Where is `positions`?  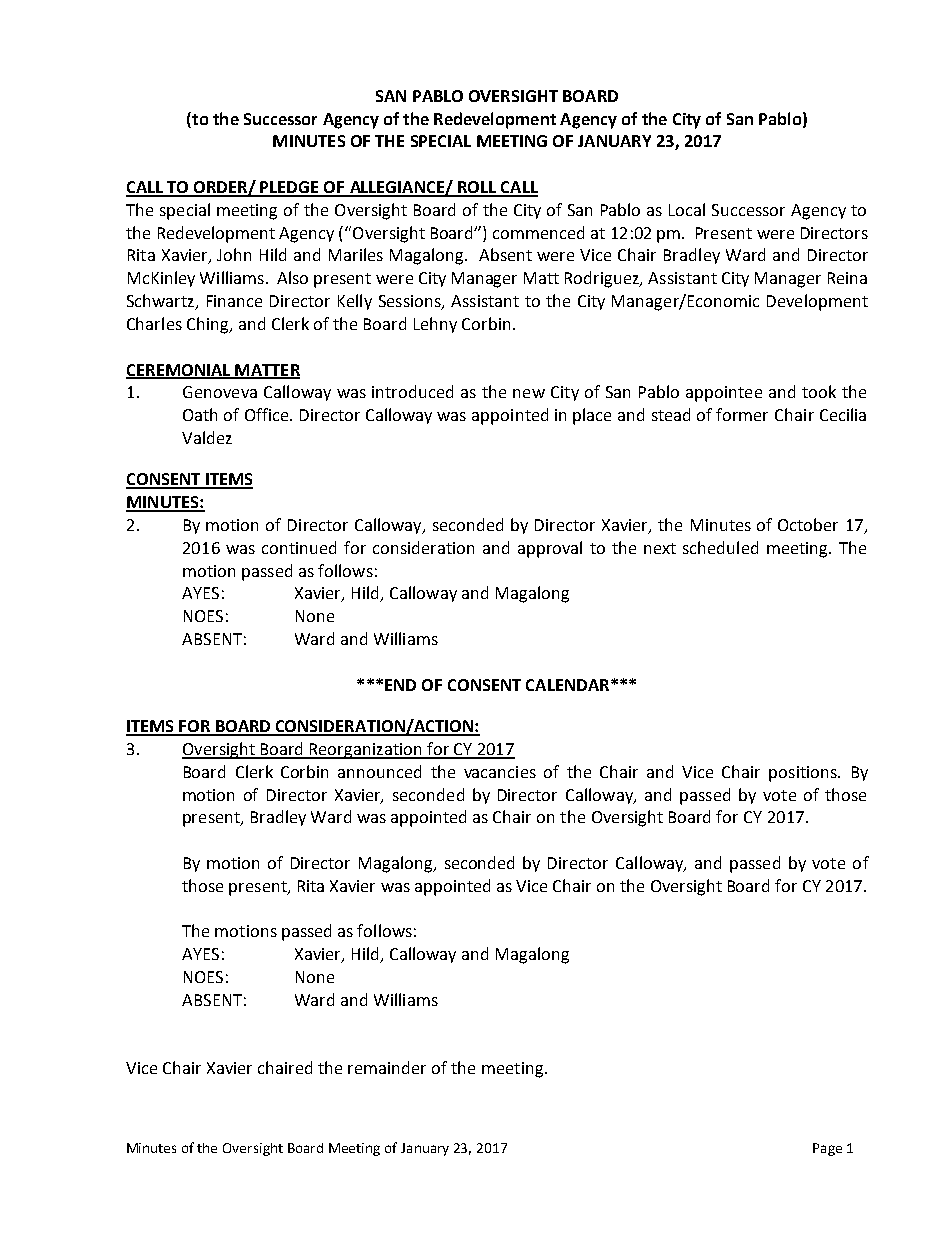
positions is located at coordinates (804, 774).
